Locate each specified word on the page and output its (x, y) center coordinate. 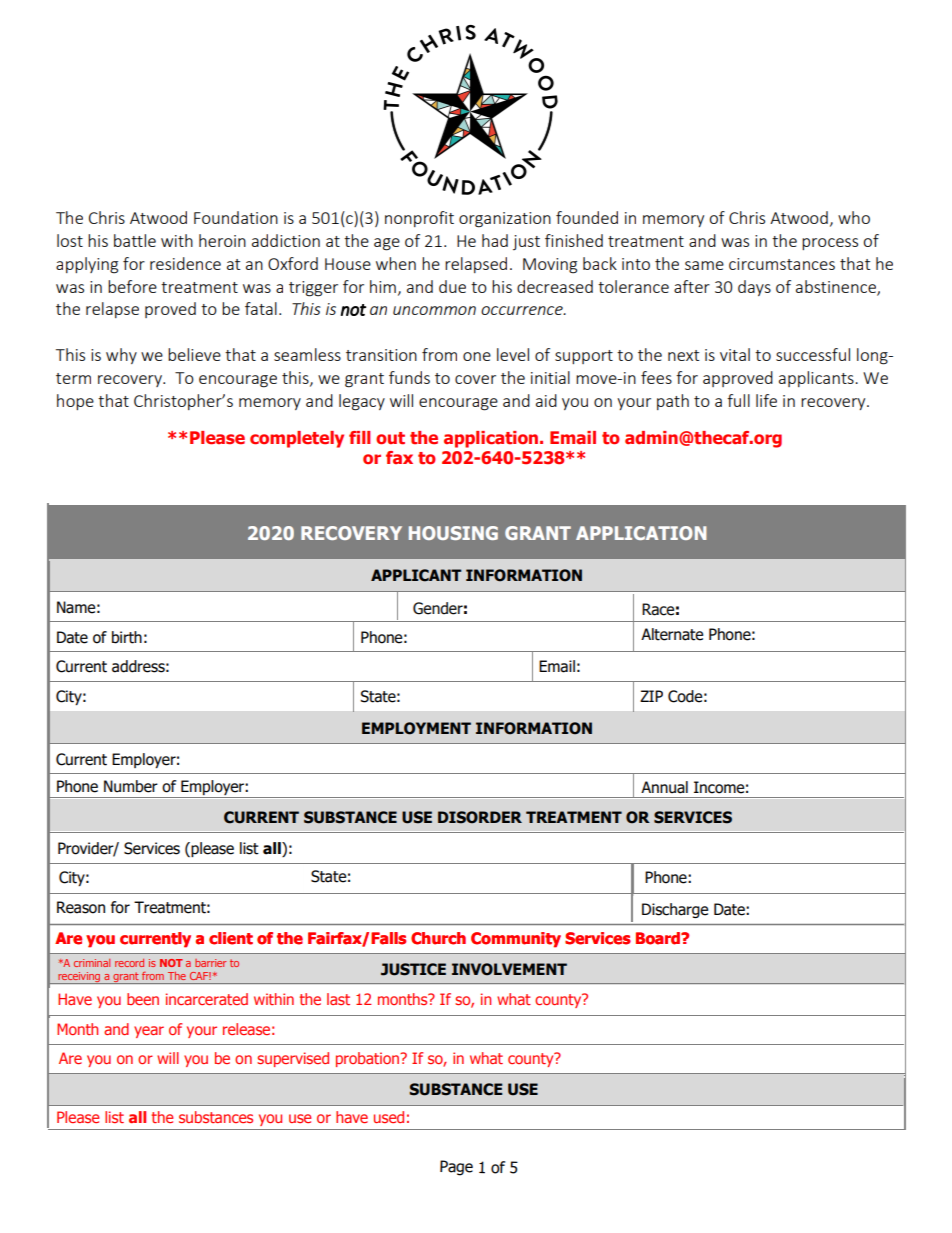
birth (127, 637)
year (149, 1032)
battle (135, 240)
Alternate (672, 634)
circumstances (782, 264)
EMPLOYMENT (416, 728)
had (495, 240)
